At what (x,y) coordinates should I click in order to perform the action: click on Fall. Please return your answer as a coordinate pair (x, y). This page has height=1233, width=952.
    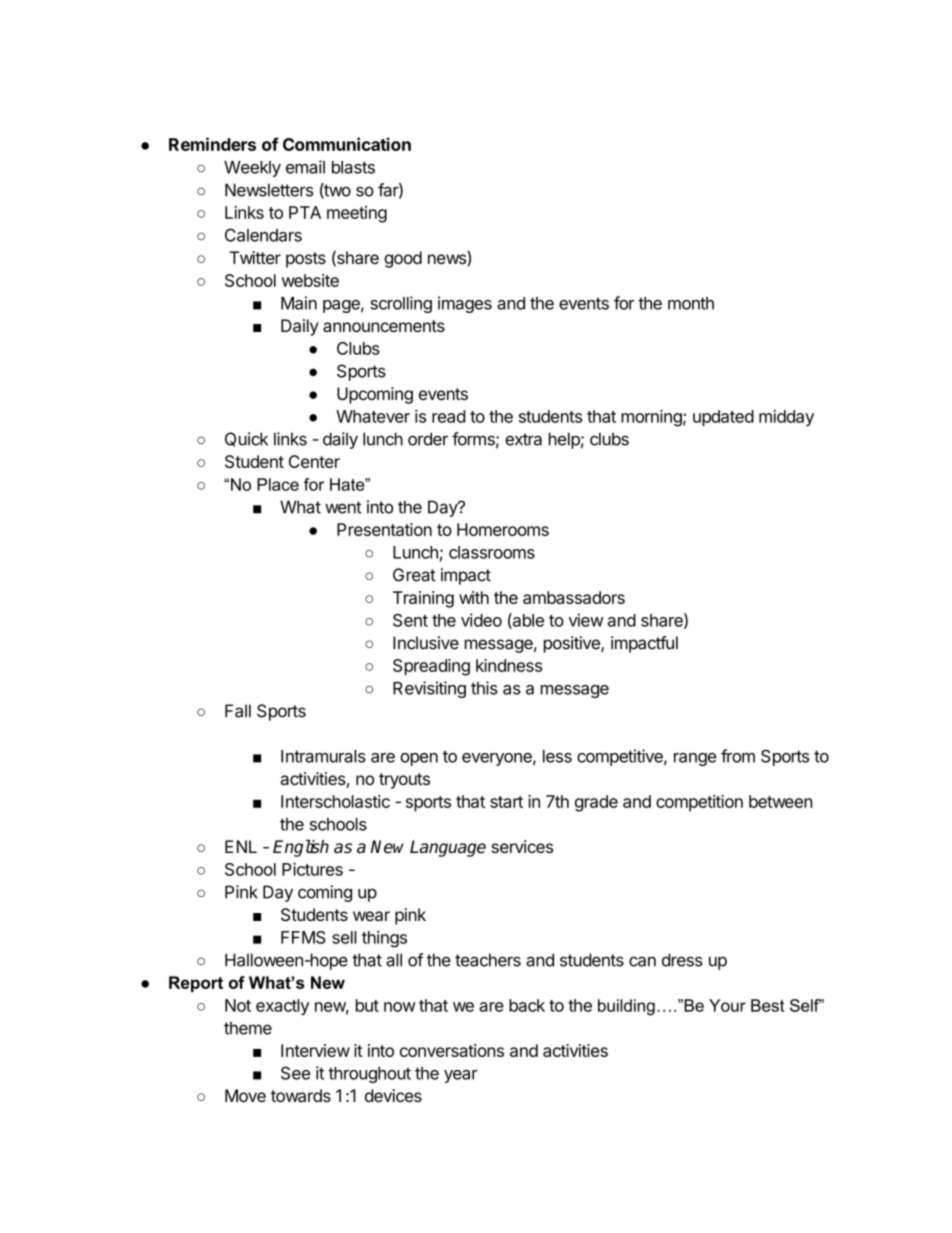
    Looking at the image, I should click on (238, 711).
